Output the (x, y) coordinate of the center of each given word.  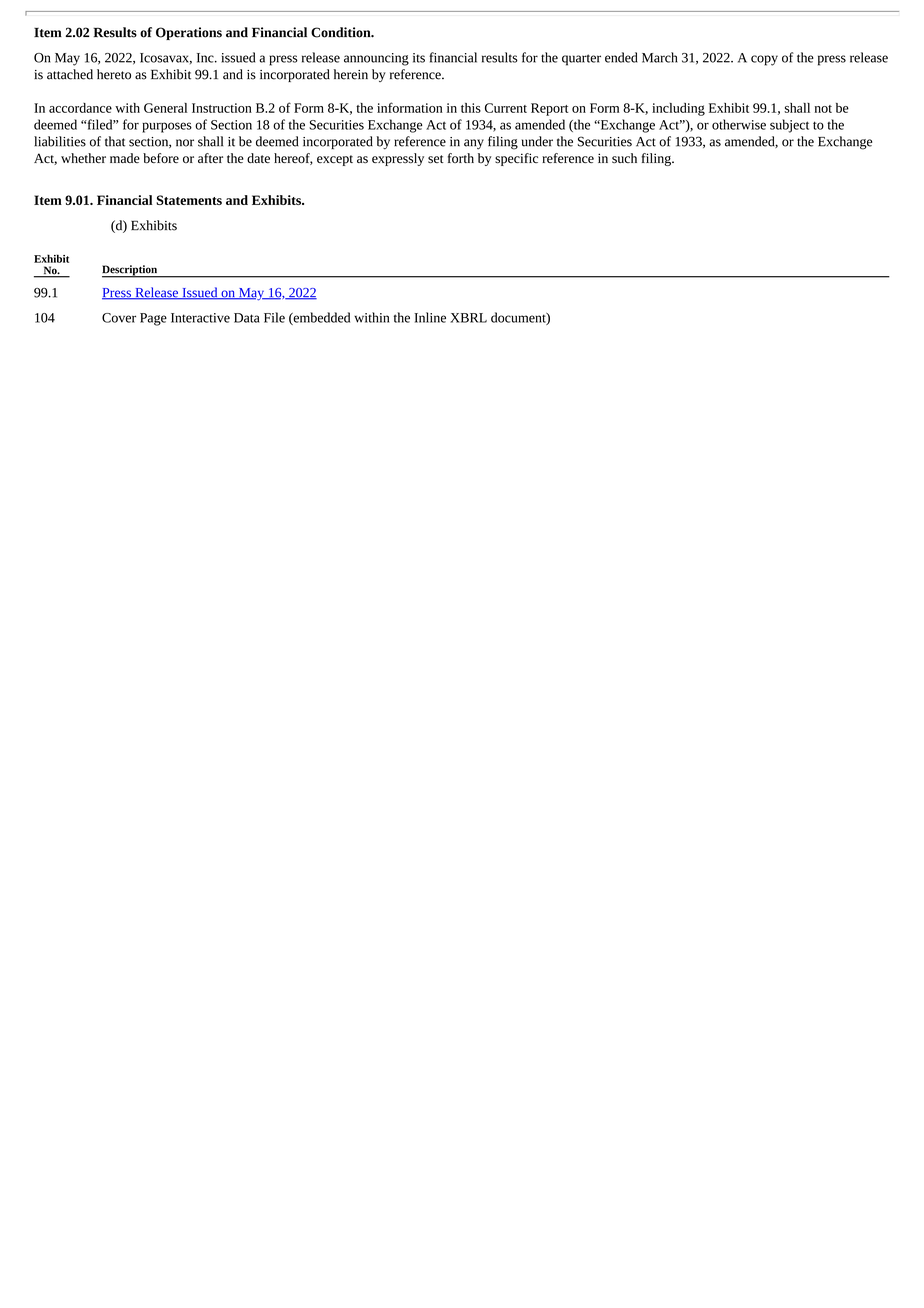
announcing (376, 59)
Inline (430, 317)
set (436, 159)
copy (764, 60)
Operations (189, 33)
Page (153, 319)
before (161, 158)
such (624, 158)
